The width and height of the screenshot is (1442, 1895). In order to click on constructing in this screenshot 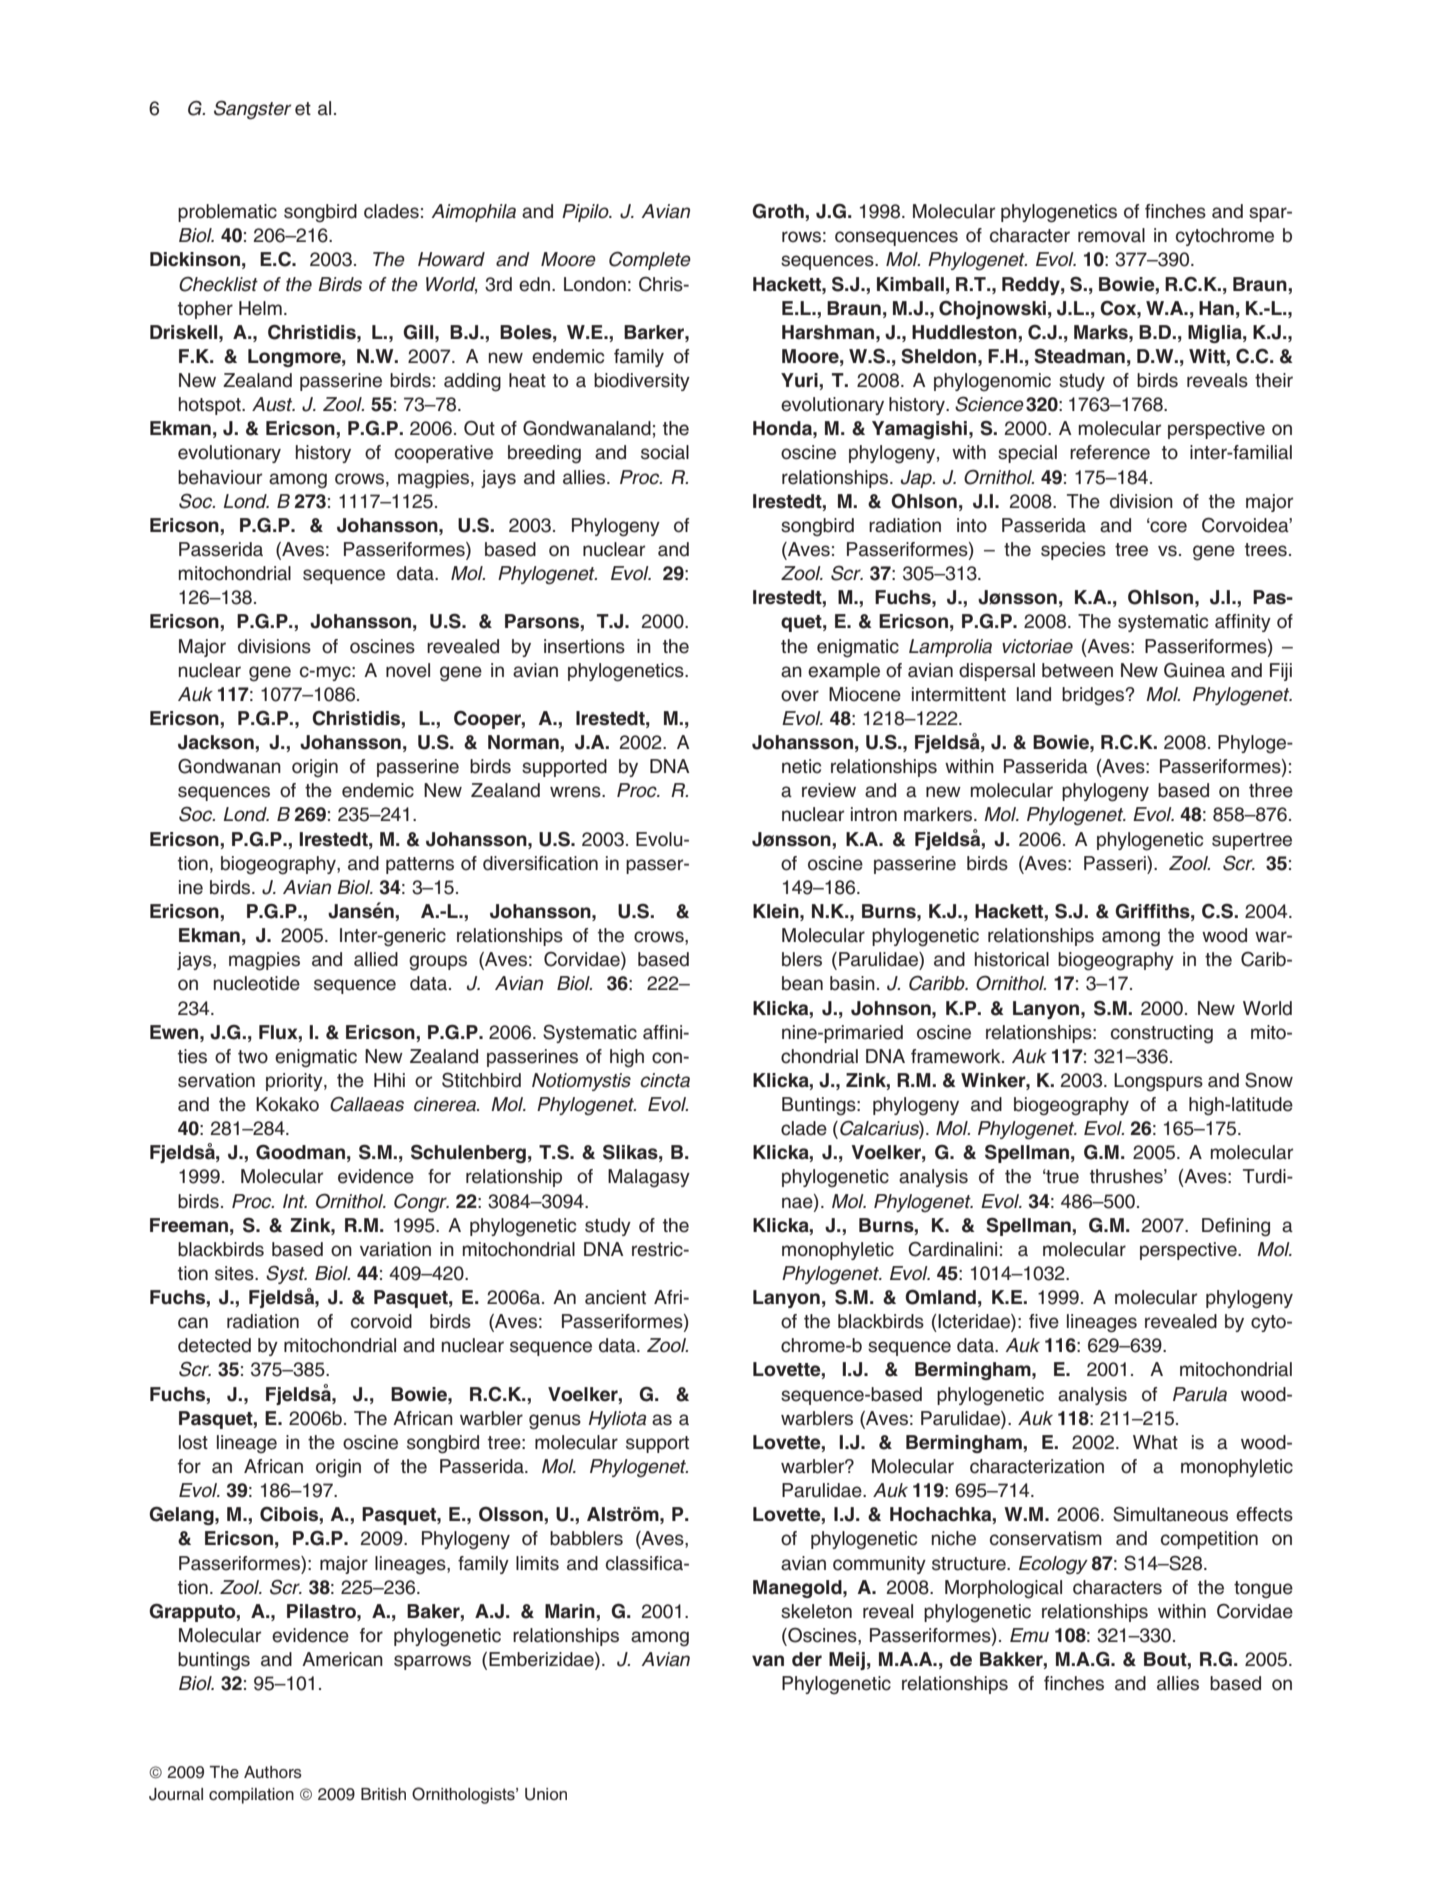, I will do `click(1162, 1034)`.
